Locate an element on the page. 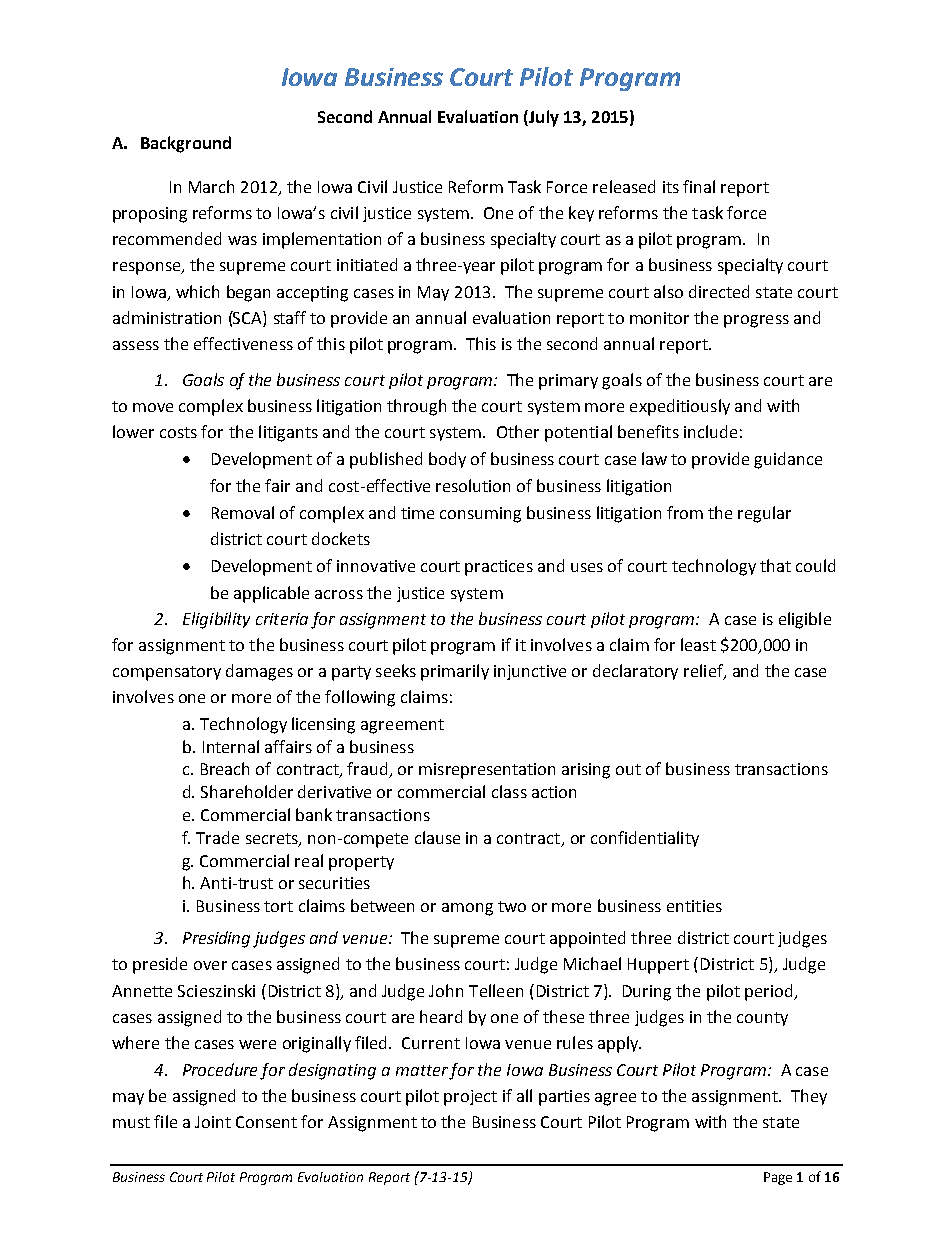 This page has height=1233, width=952. Background is located at coordinates (186, 144).
